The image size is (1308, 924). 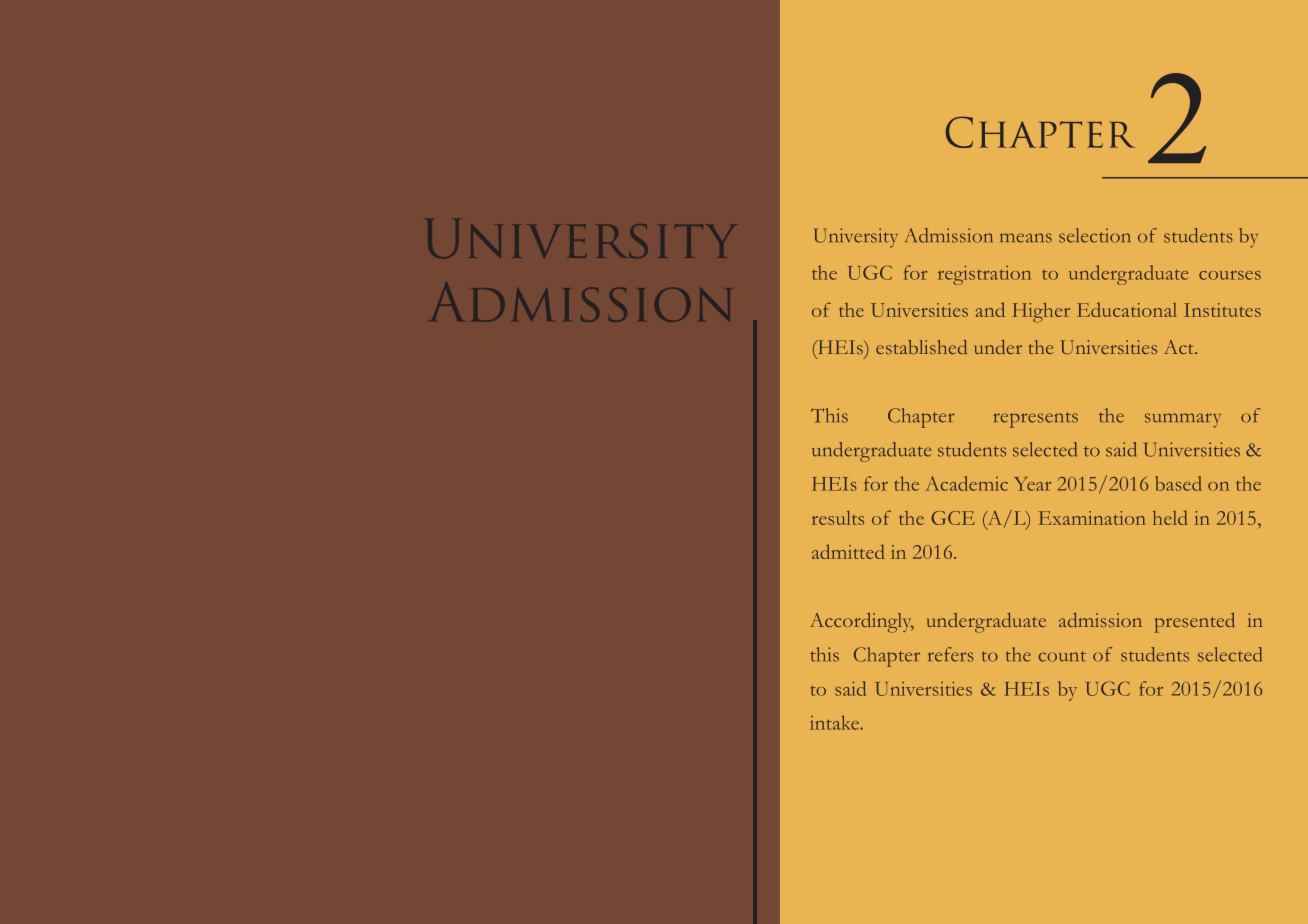 What do you see at coordinates (1230, 275) in the screenshot?
I see `courses` at bounding box center [1230, 275].
